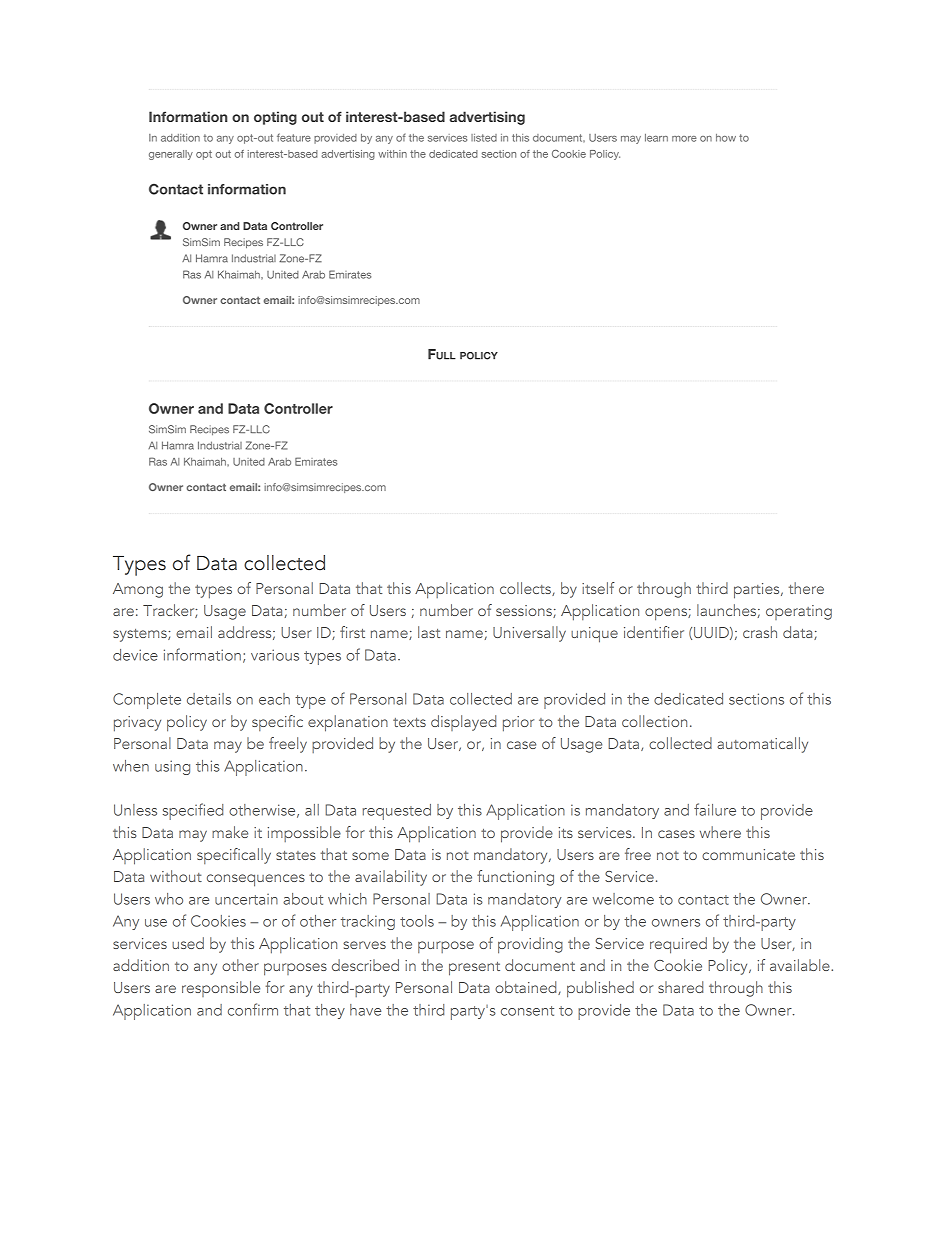 The width and height of the screenshot is (952, 1233). Describe the element at coordinates (176, 876) in the screenshot. I see `without` at that location.
